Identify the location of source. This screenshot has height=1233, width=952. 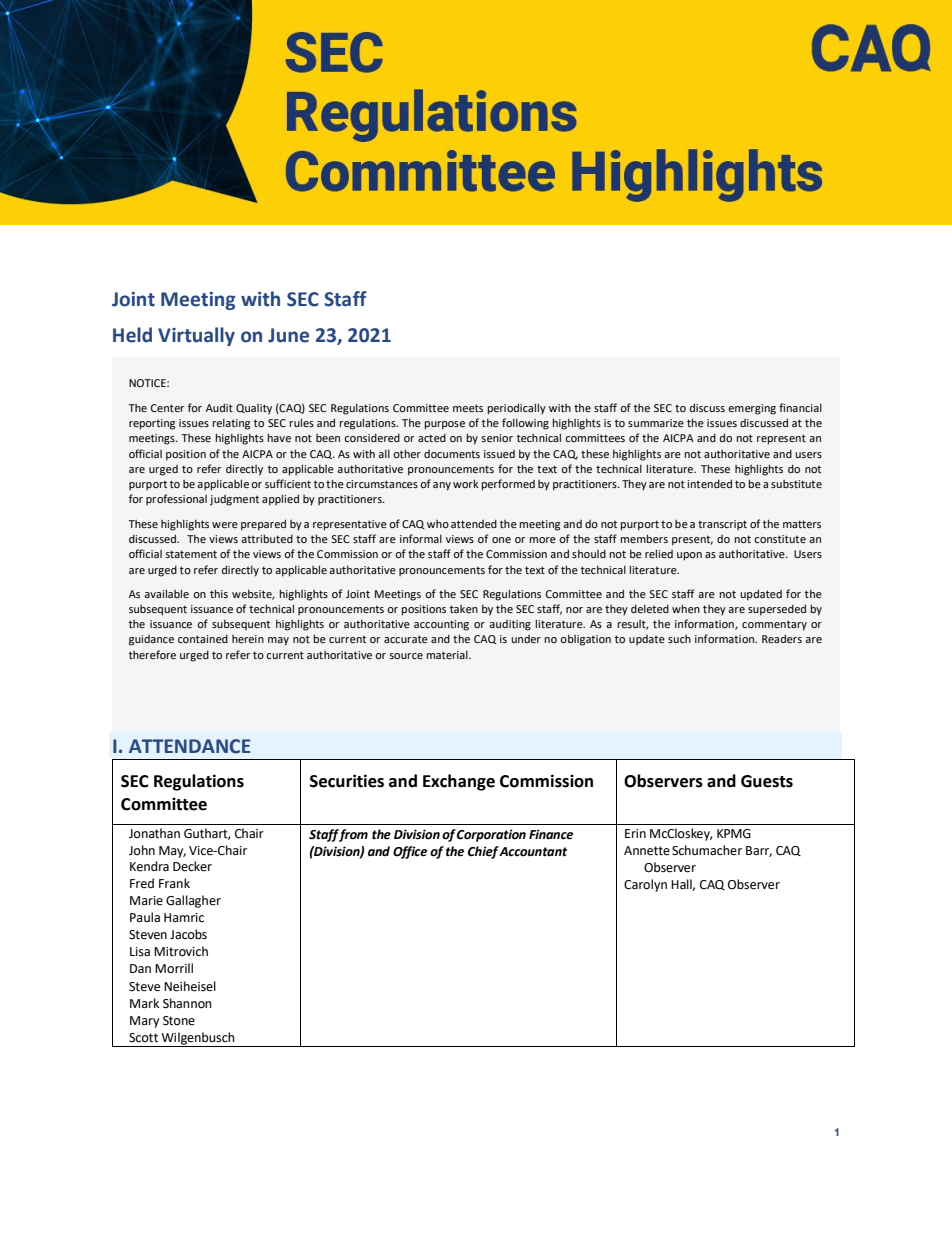
(406, 656).
